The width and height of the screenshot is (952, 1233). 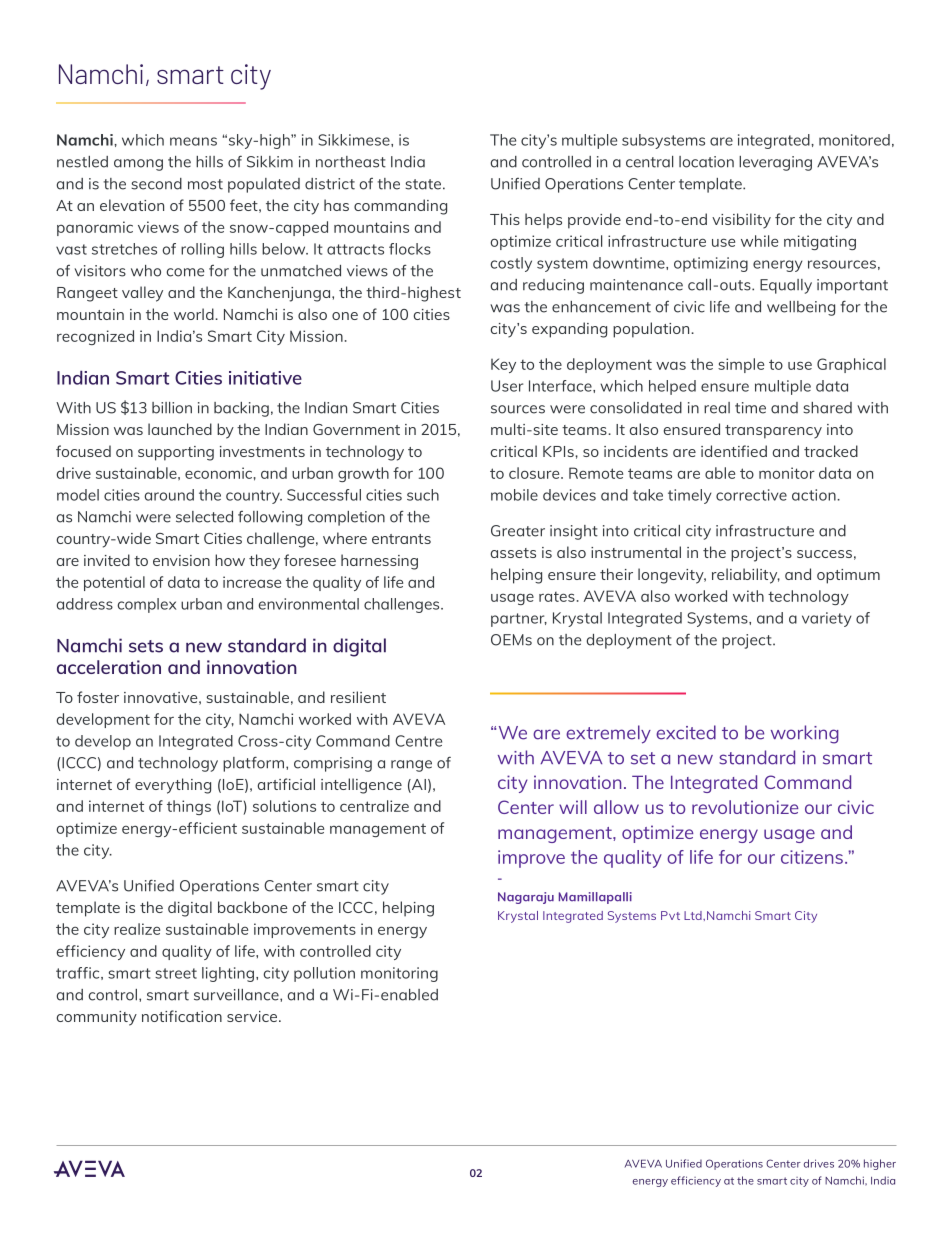 I want to click on harnessing, so click(x=379, y=562).
